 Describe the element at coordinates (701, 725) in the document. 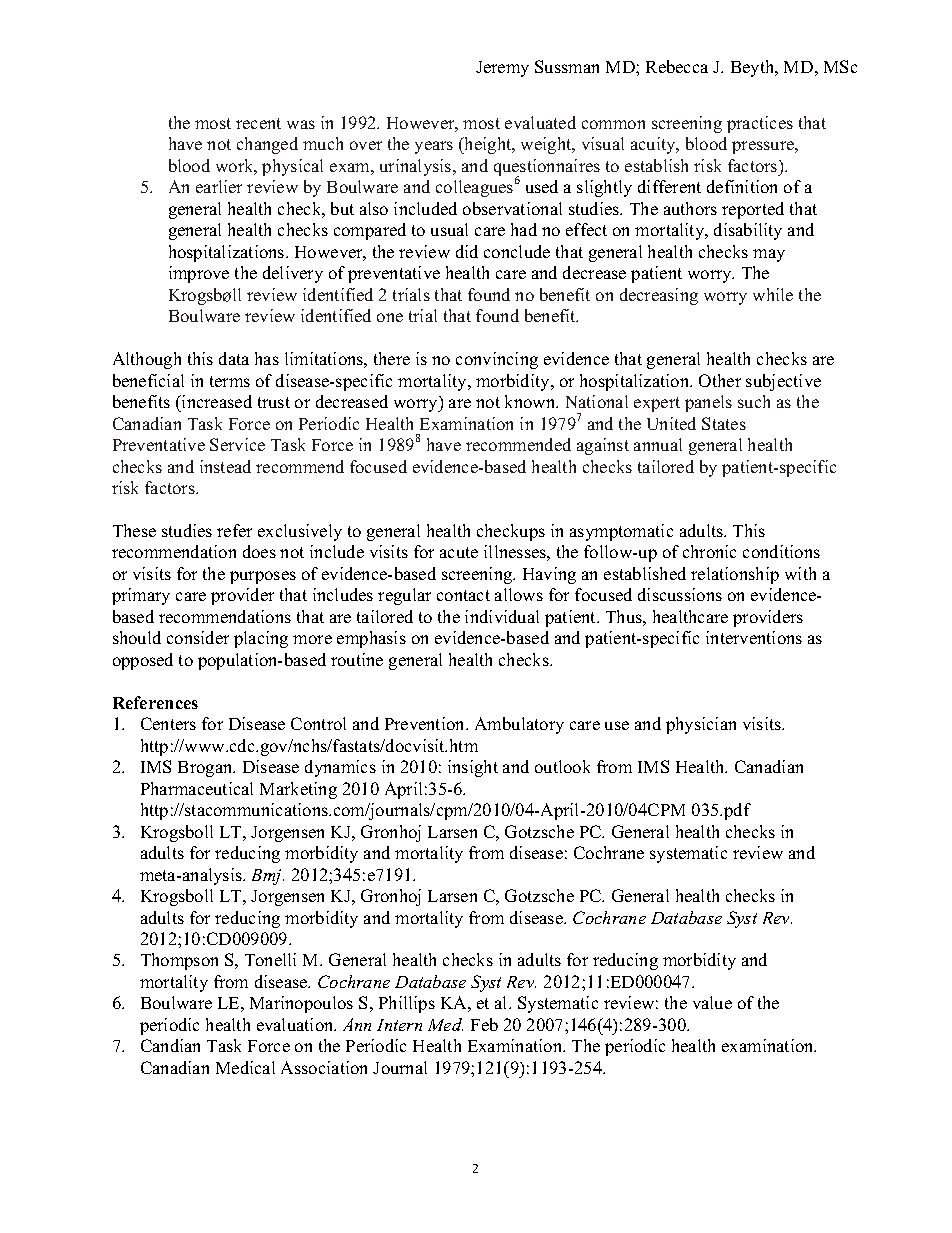

I see `physician` at that location.
